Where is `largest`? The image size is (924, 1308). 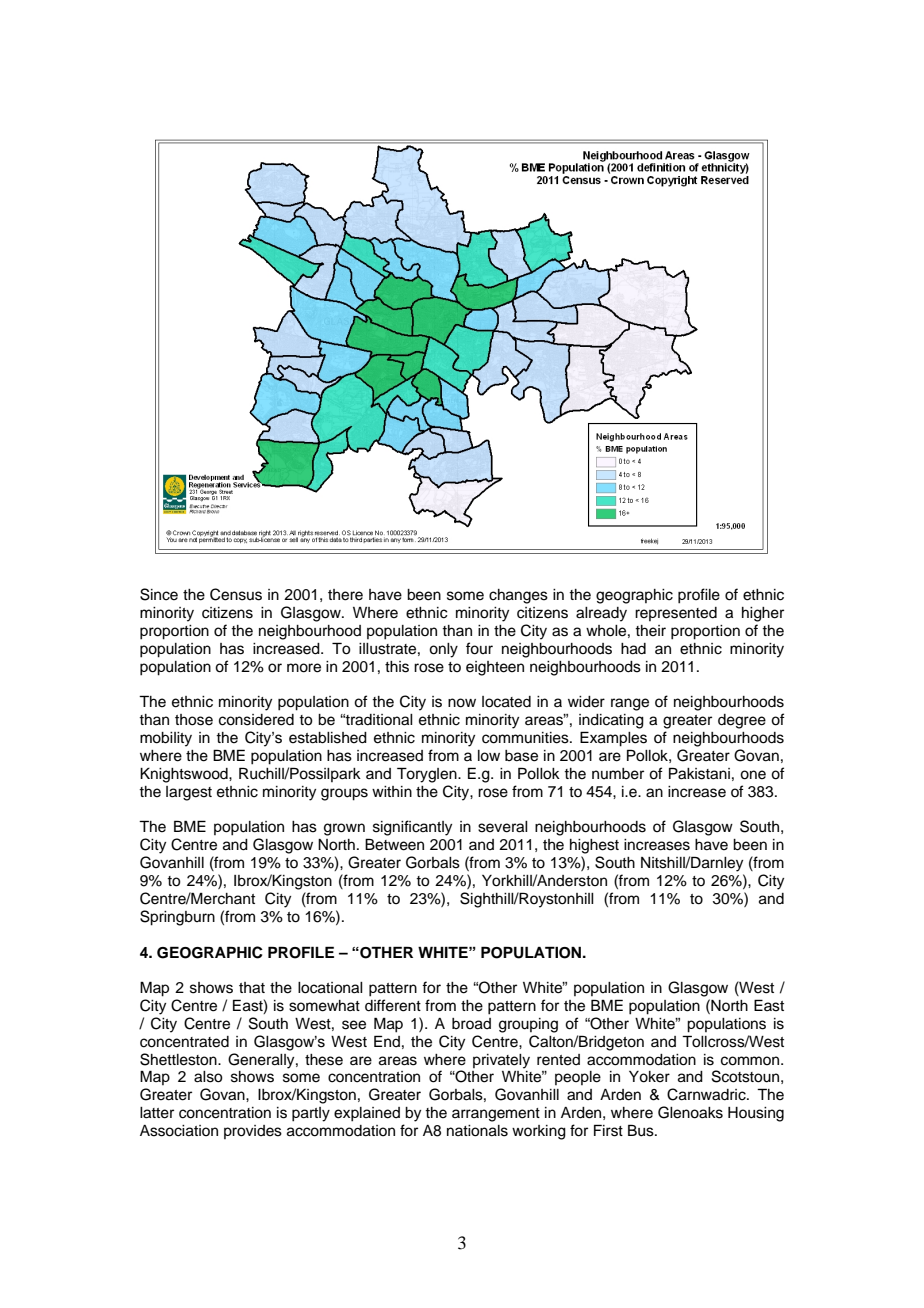
largest is located at coordinates (189, 793).
